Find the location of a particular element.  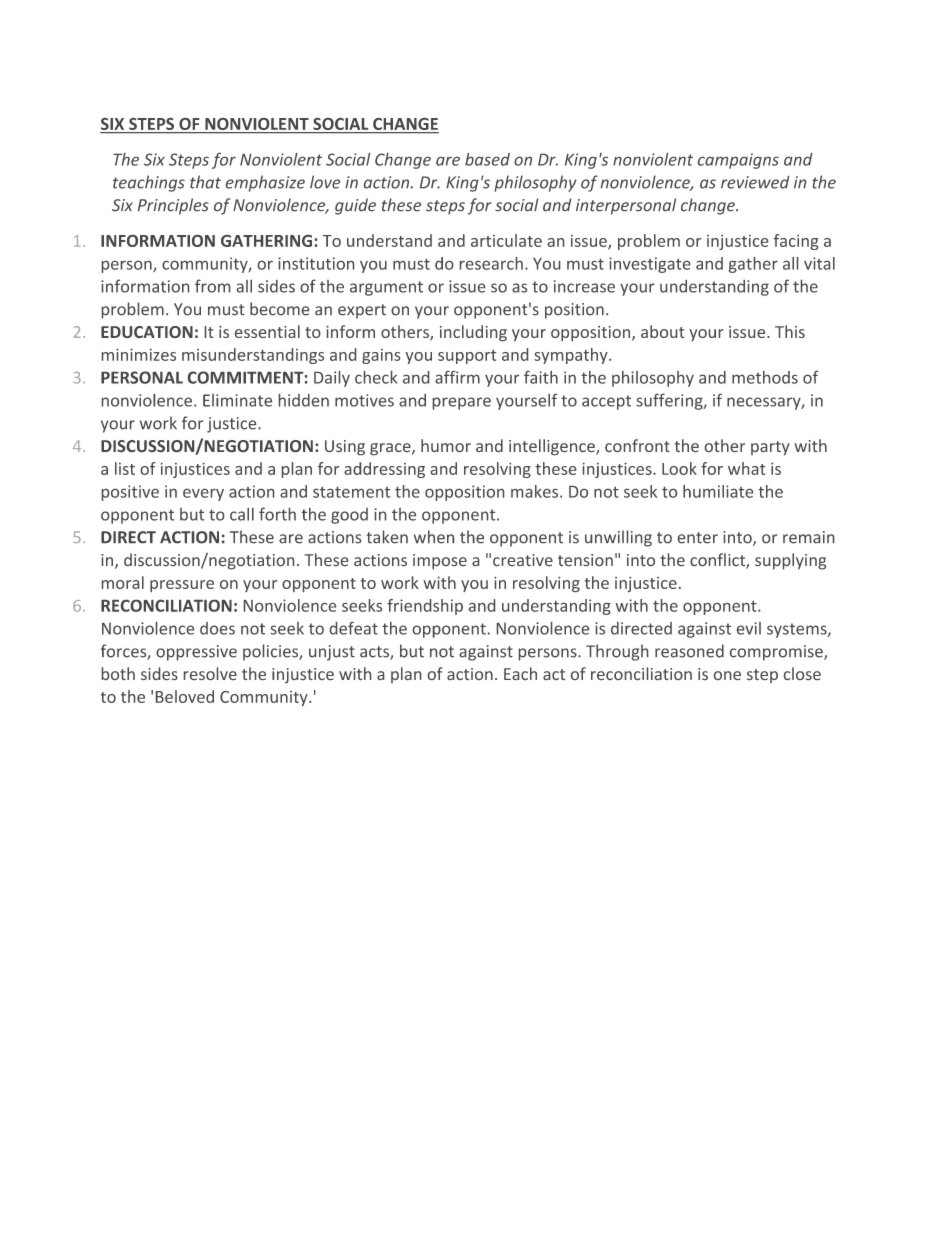

based is located at coordinates (487, 159).
